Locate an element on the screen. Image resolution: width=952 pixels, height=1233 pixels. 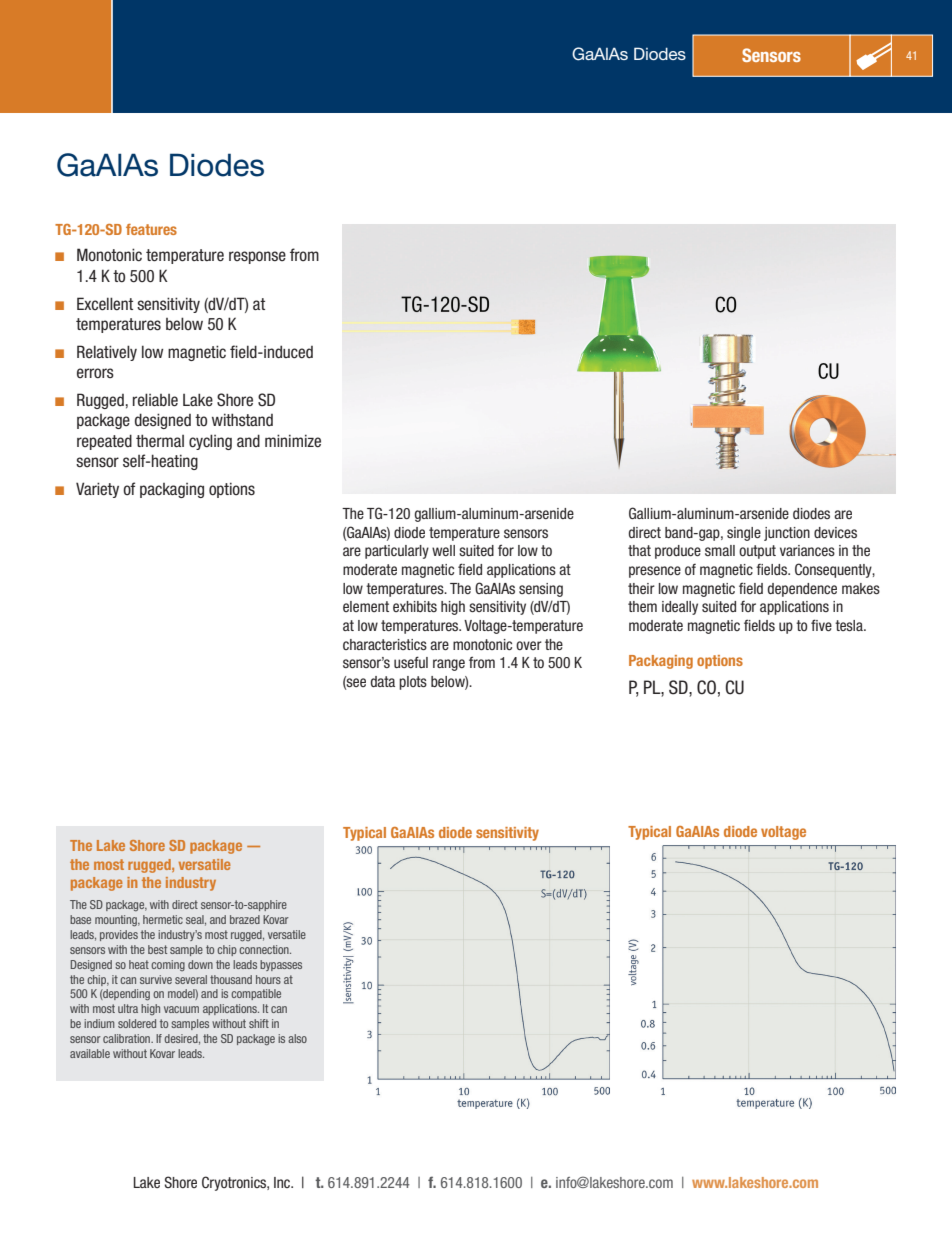
response is located at coordinates (257, 257).
